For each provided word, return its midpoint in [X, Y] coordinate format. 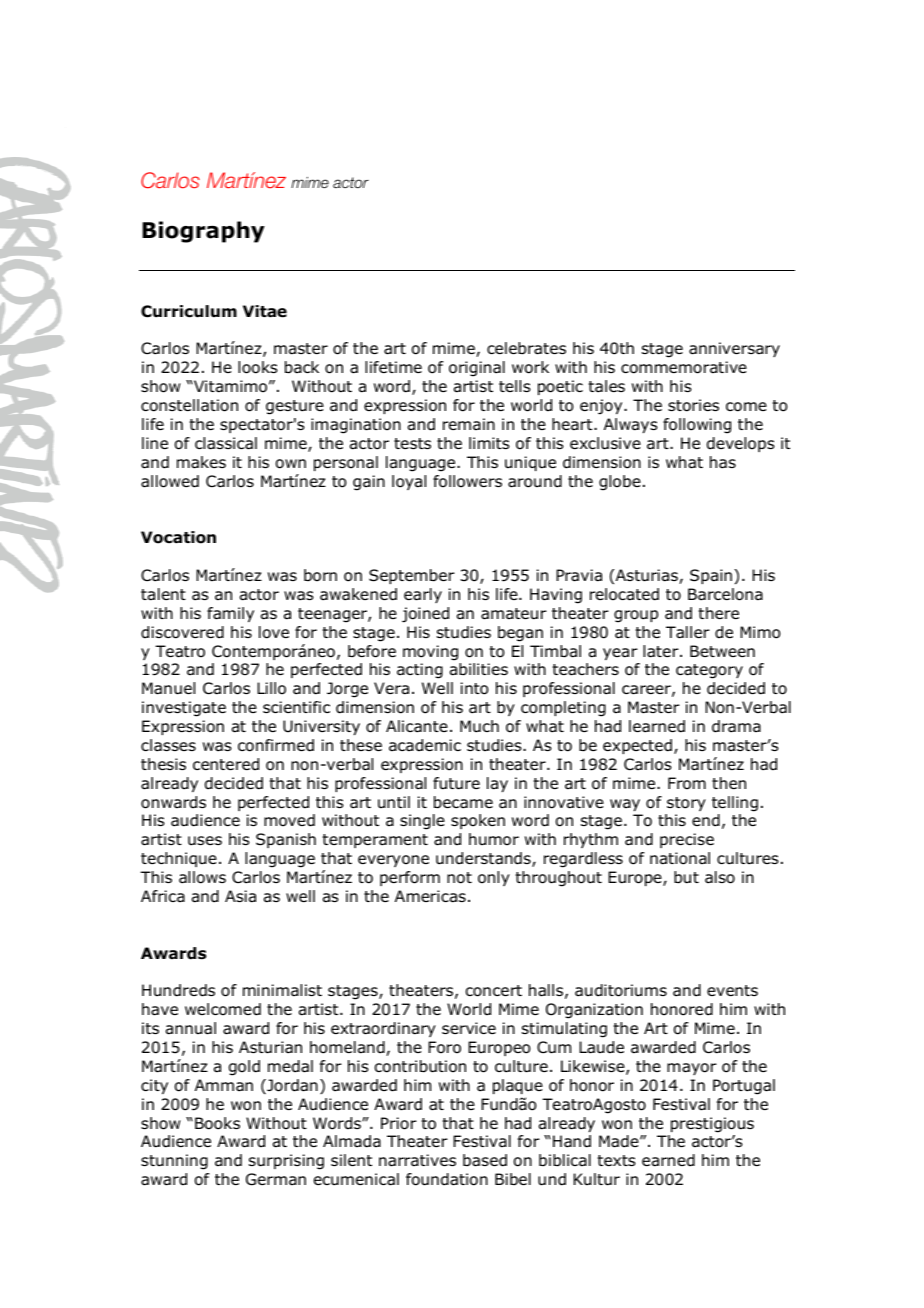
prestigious [712, 1125]
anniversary [734, 349]
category [709, 671]
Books [217, 1123]
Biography [203, 232]
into [474, 688]
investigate [184, 709]
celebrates [526, 348]
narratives [417, 1160]
